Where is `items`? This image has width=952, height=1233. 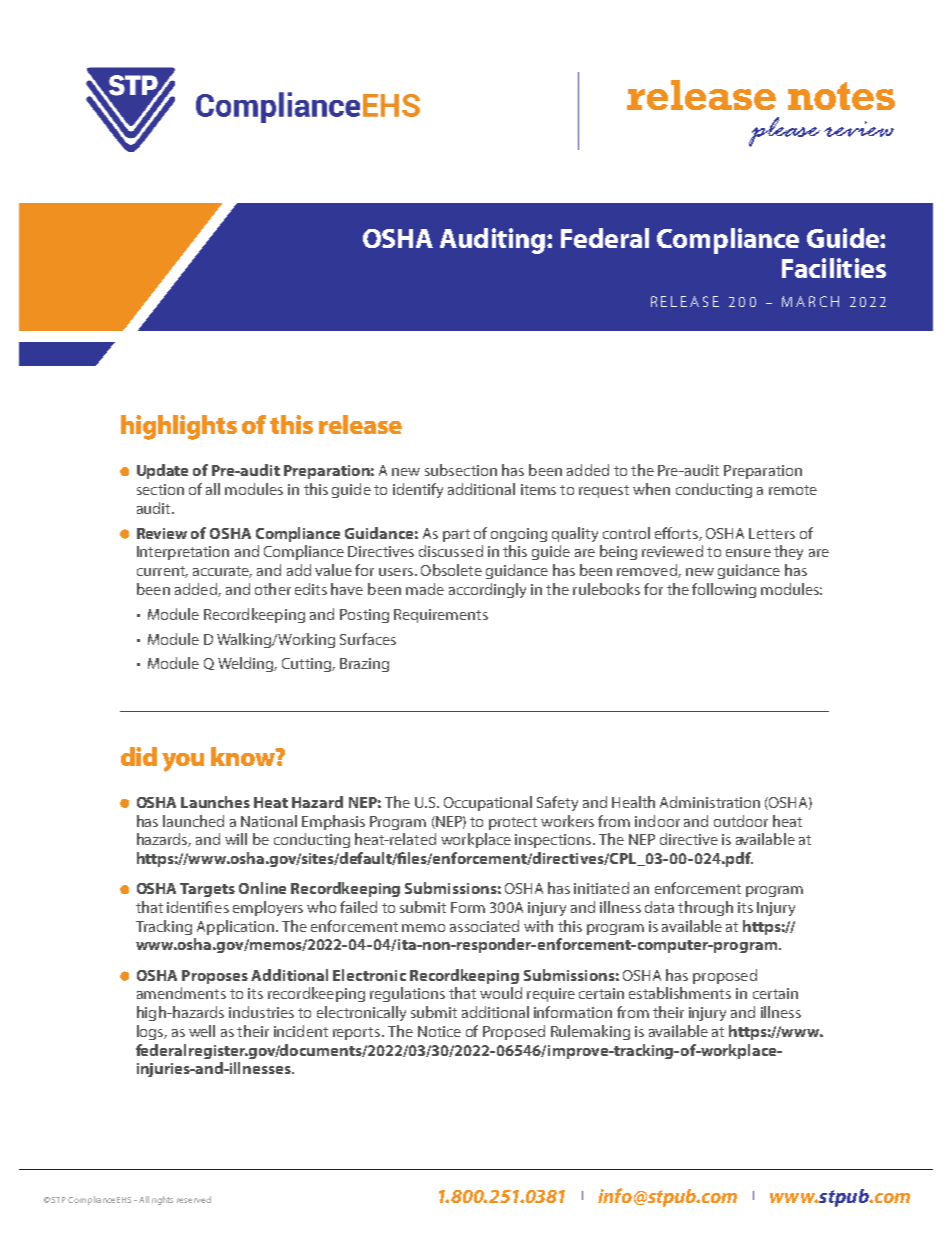
items is located at coordinates (538, 489).
